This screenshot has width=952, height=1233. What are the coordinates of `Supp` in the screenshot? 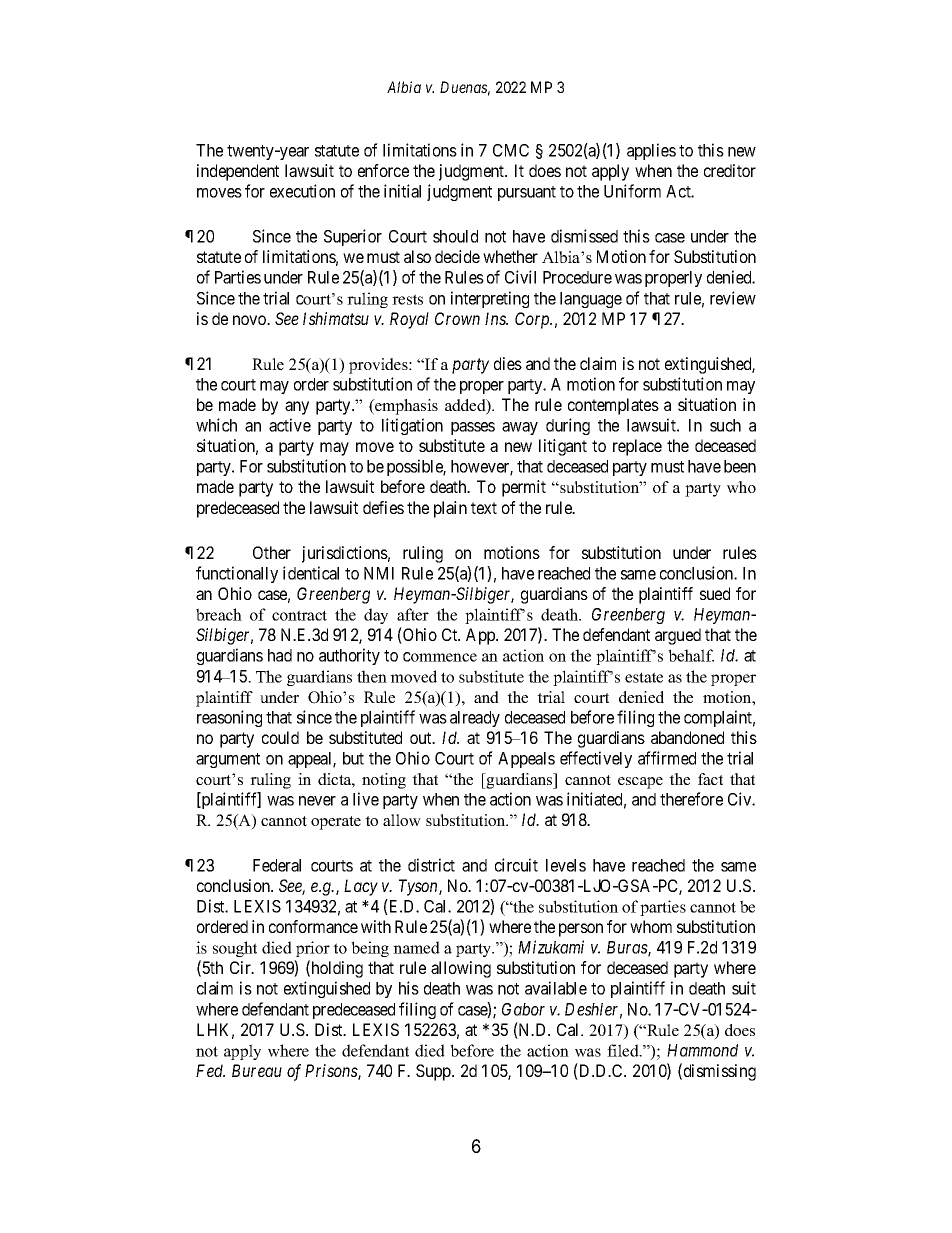 It's located at (434, 1072).
